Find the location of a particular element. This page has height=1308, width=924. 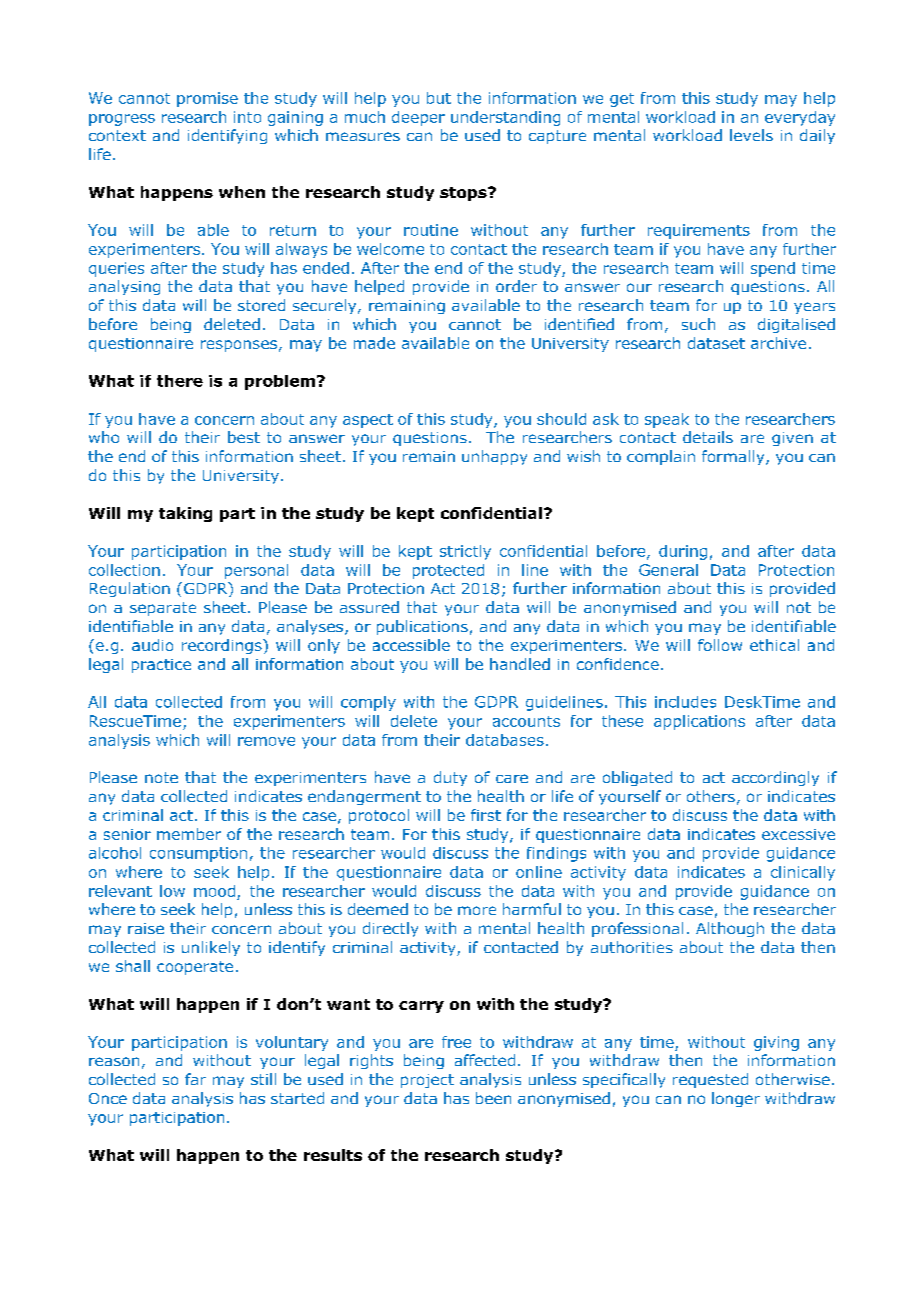

taking is located at coordinates (185, 514).
